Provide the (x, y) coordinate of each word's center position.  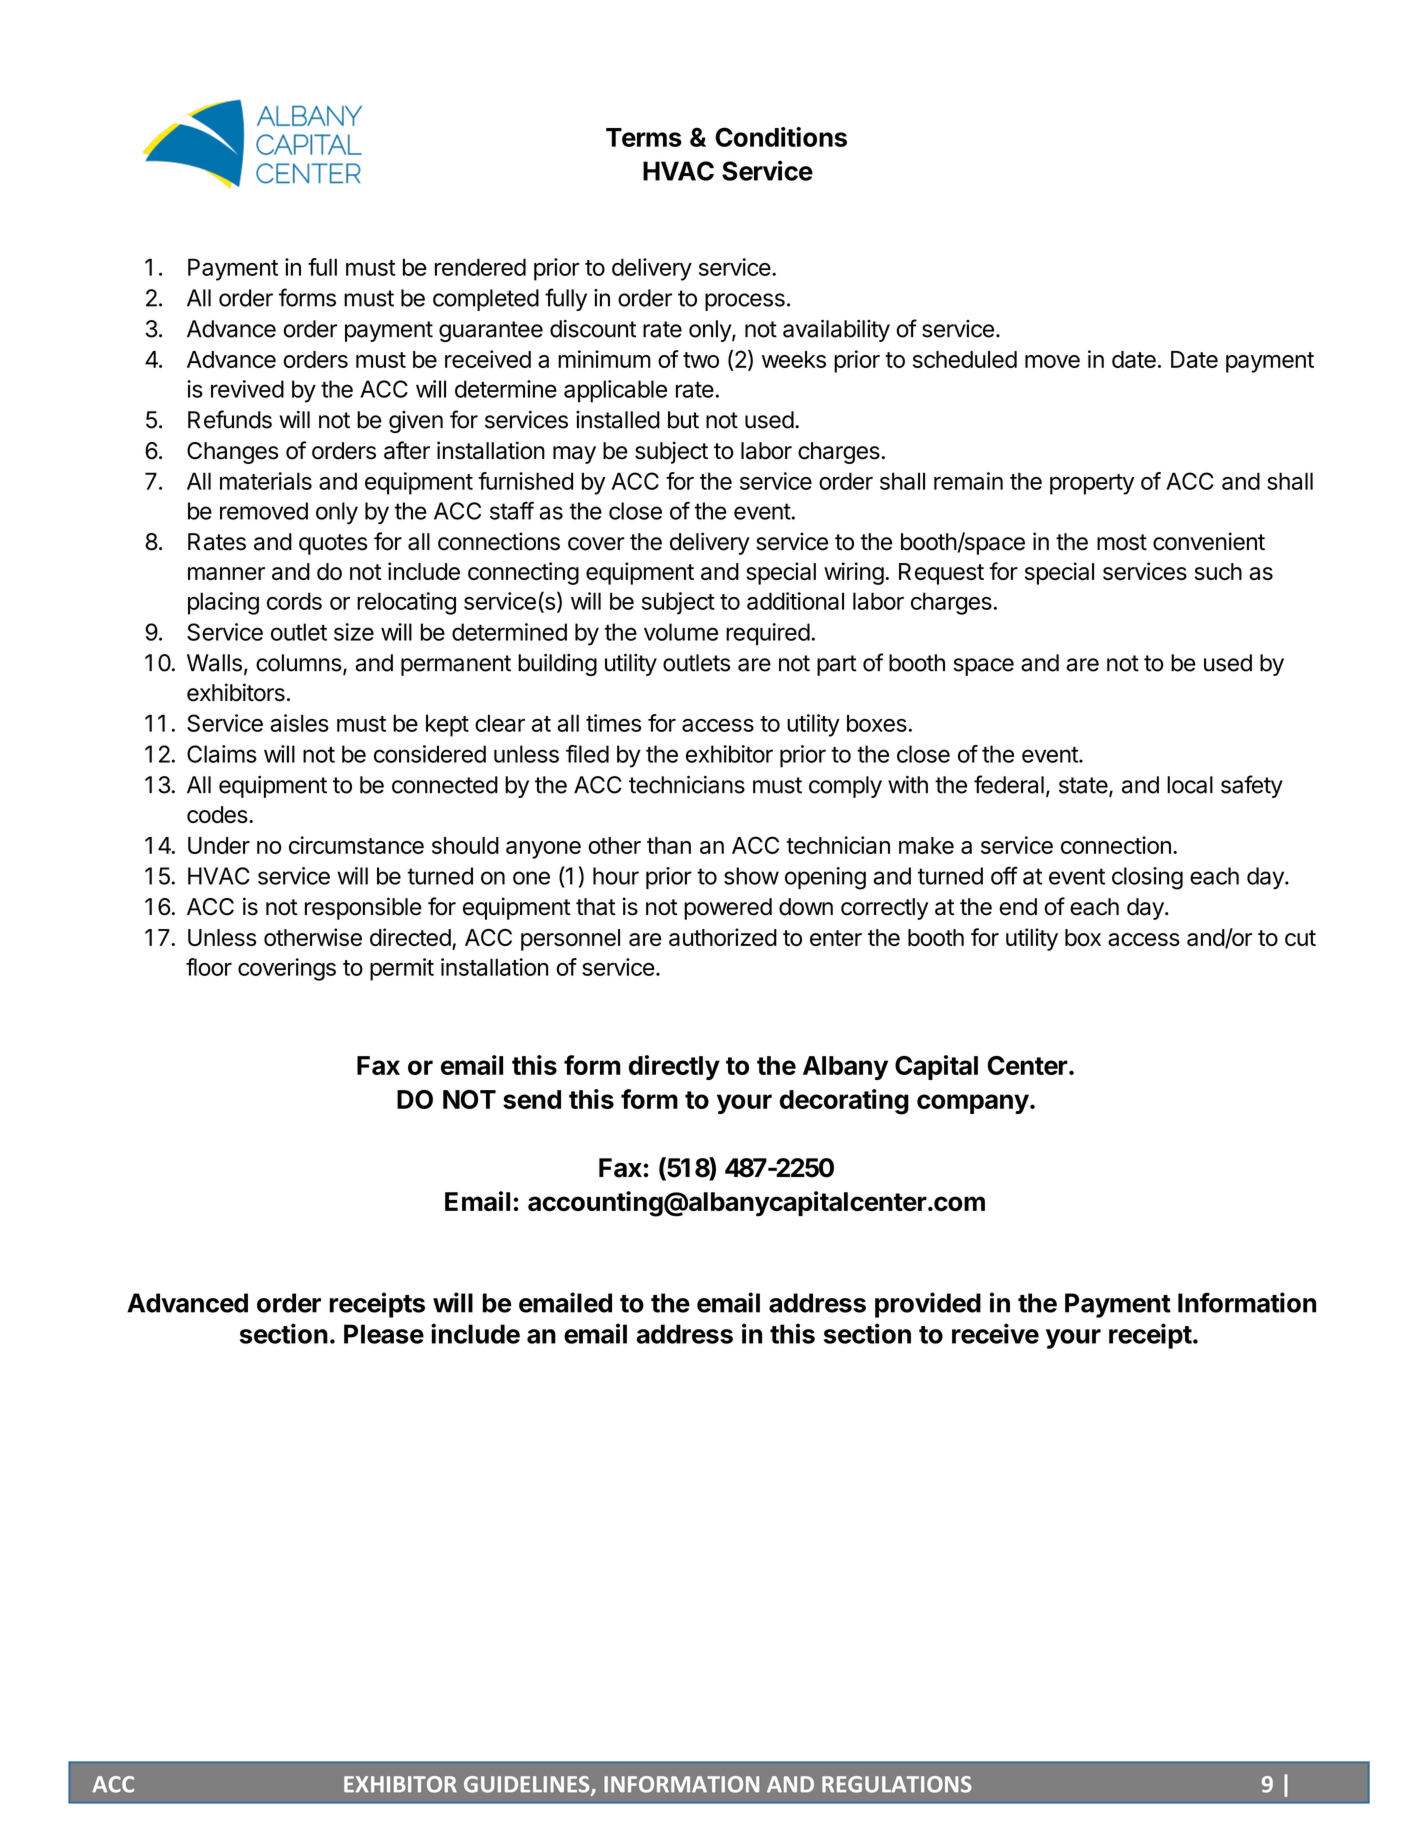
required (768, 634)
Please (384, 1334)
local (1190, 785)
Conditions (781, 137)
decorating (844, 1102)
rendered (480, 267)
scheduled (965, 359)
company (973, 1104)
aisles (299, 723)
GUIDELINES (528, 1785)
